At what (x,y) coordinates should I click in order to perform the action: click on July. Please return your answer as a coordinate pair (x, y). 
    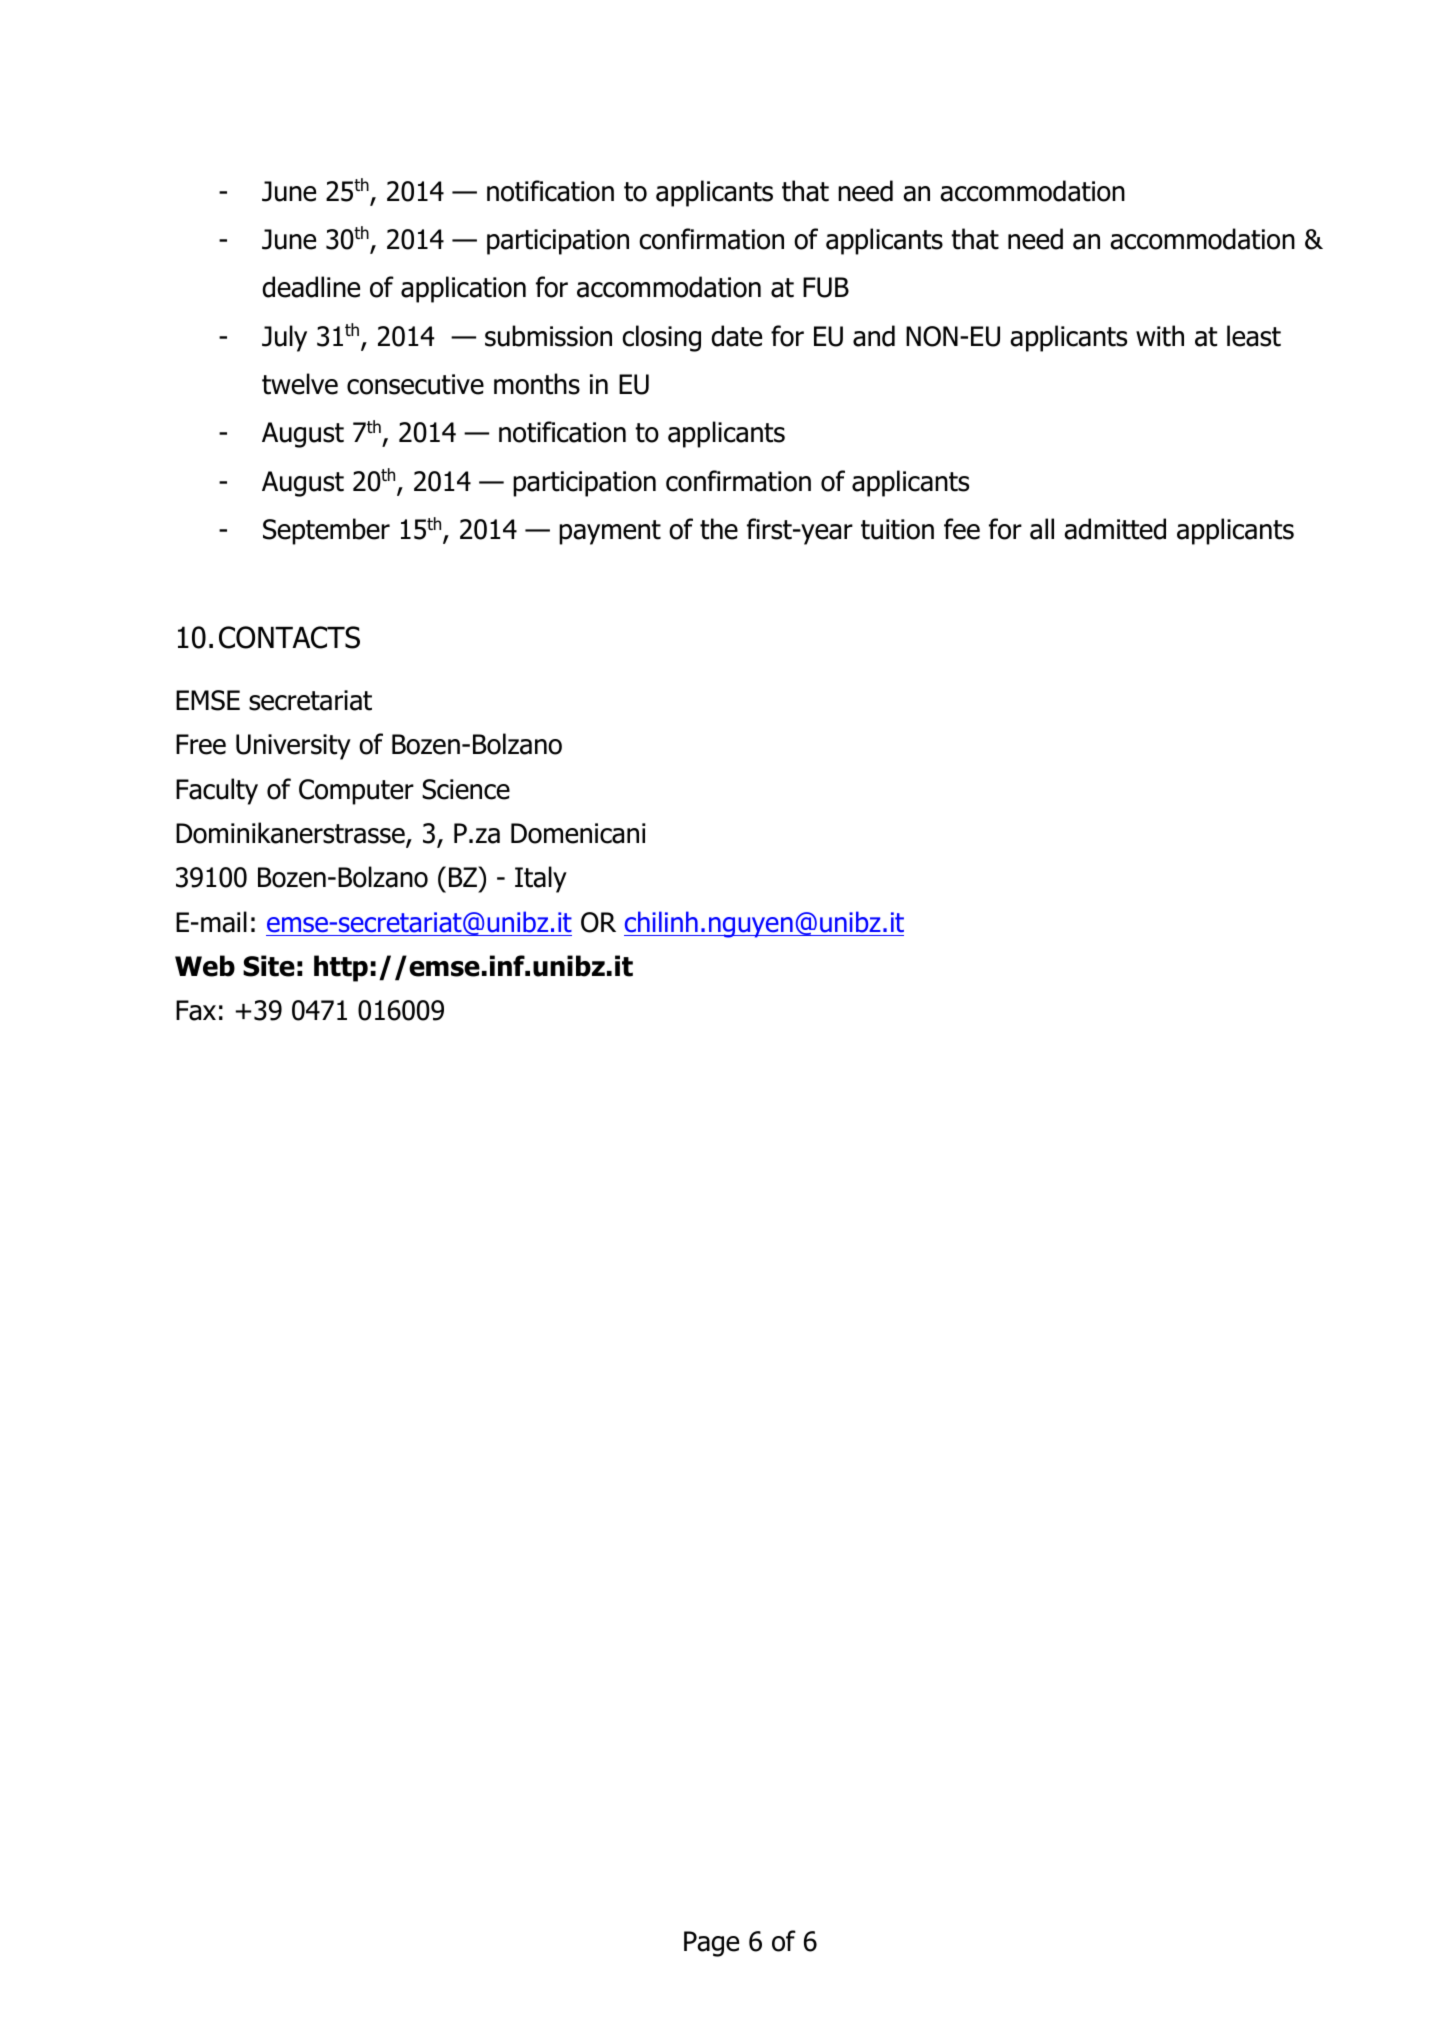
    Looking at the image, I should click on (284, 338).
